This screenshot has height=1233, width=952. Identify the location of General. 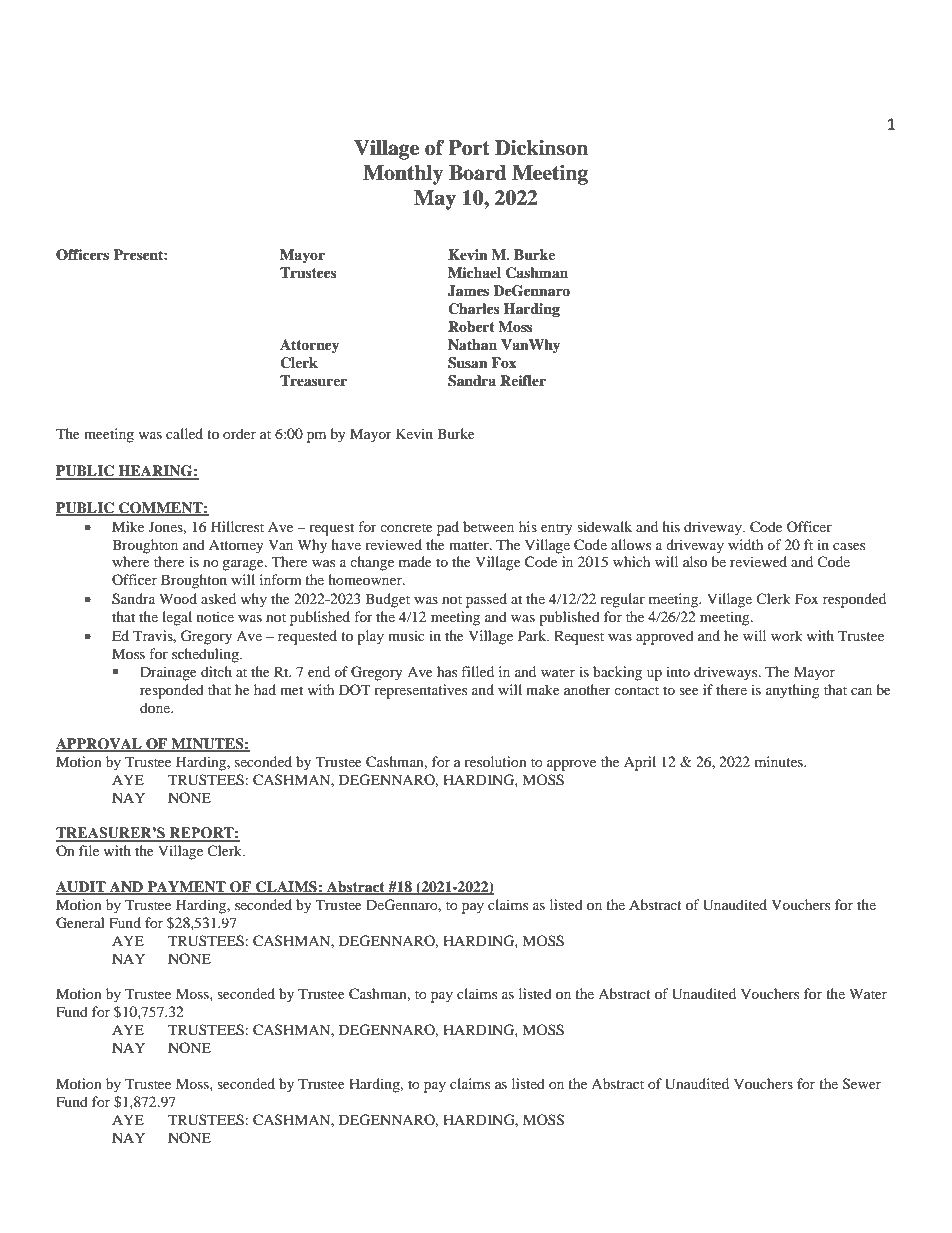
(80, 923).
